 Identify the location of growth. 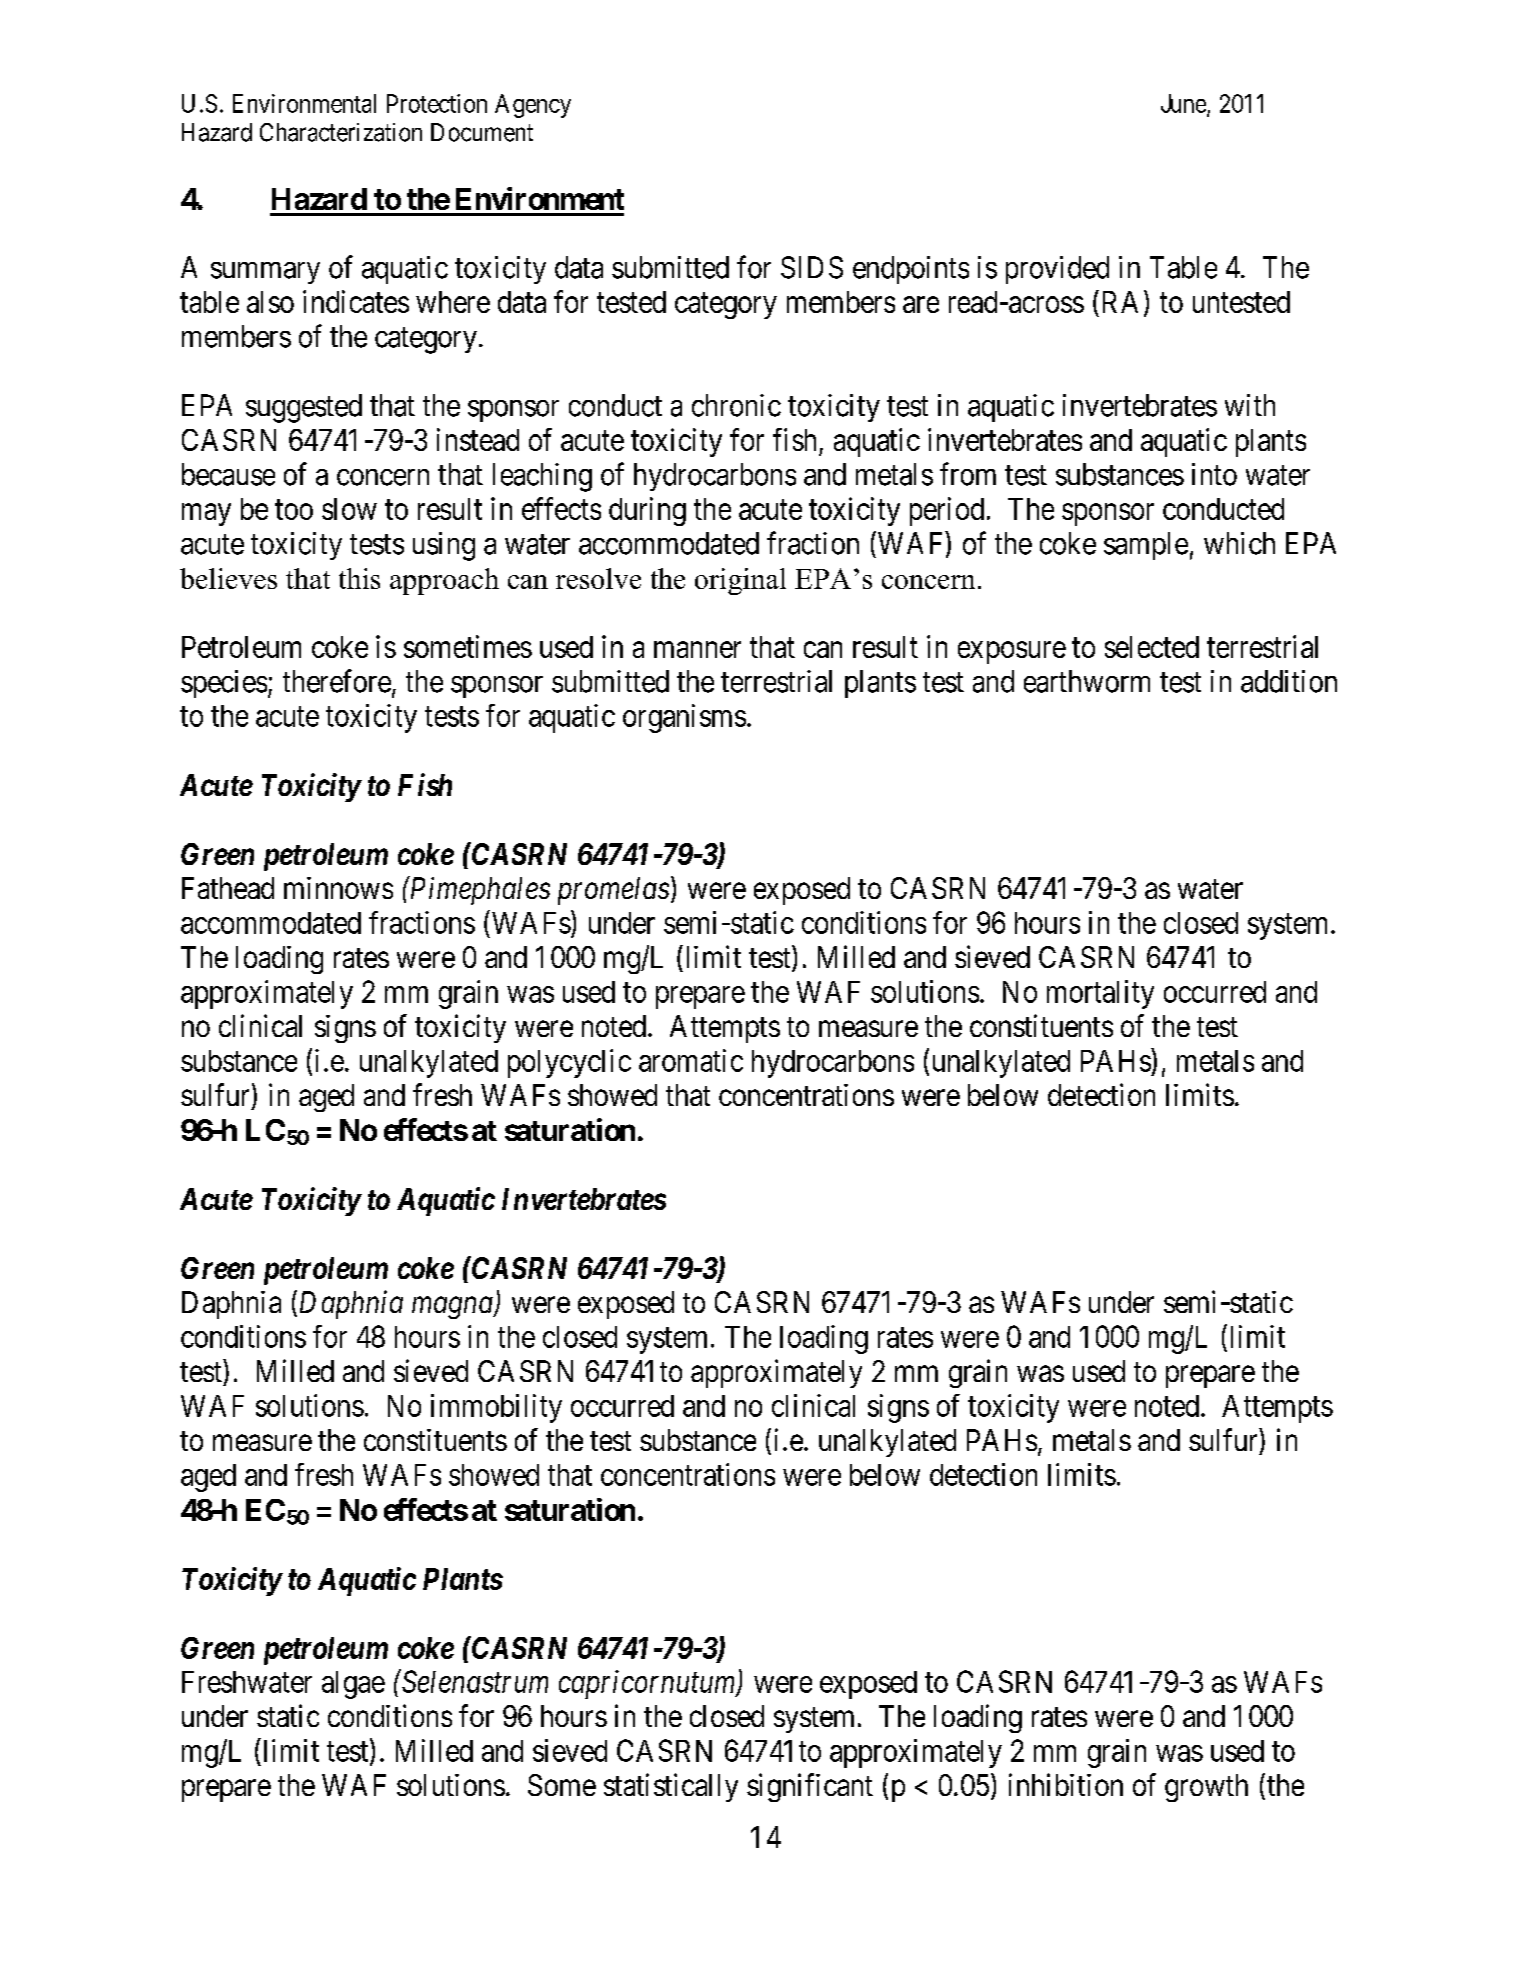
(1206, 1788).
